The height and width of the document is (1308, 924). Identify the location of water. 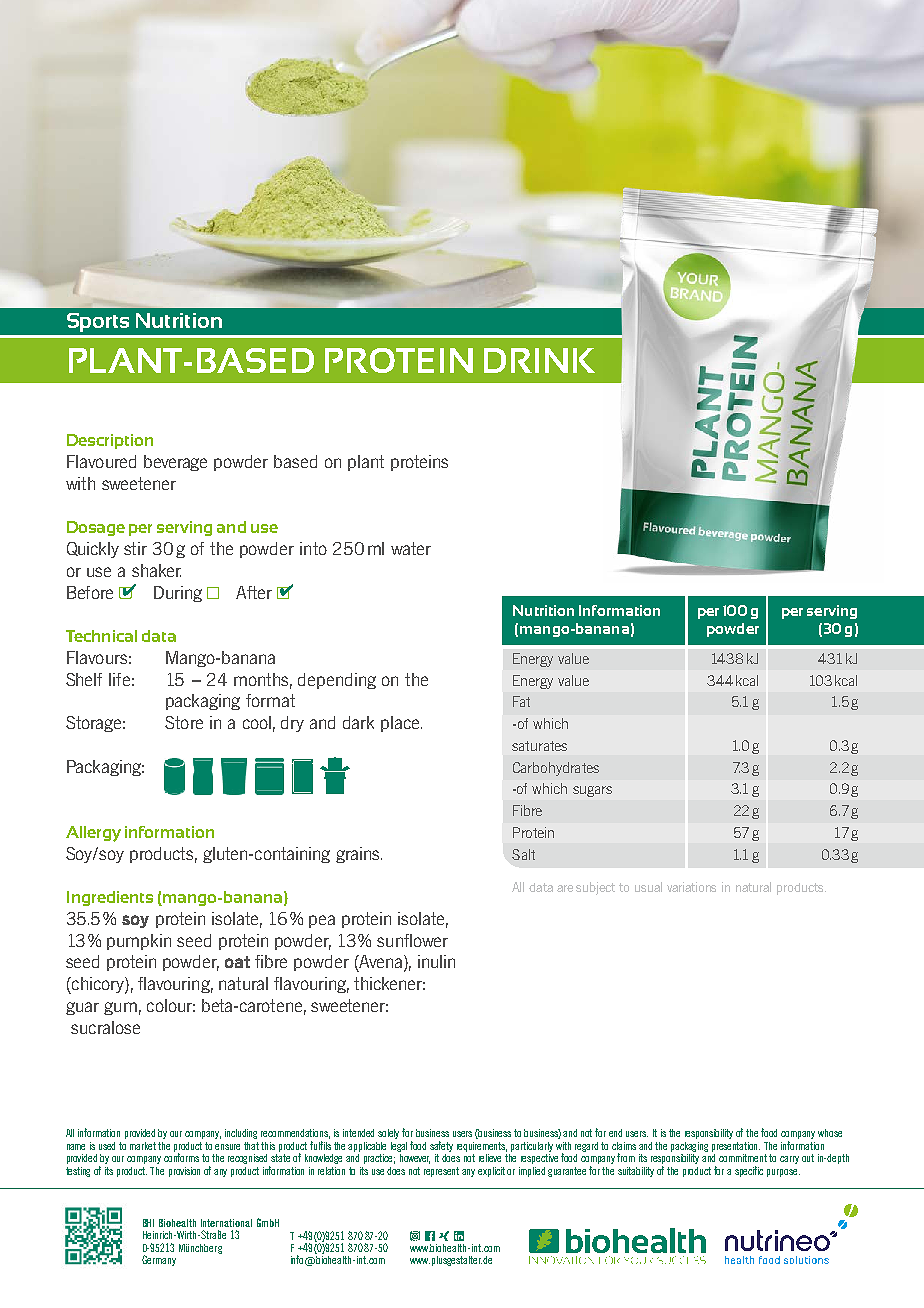
(411, 548).
